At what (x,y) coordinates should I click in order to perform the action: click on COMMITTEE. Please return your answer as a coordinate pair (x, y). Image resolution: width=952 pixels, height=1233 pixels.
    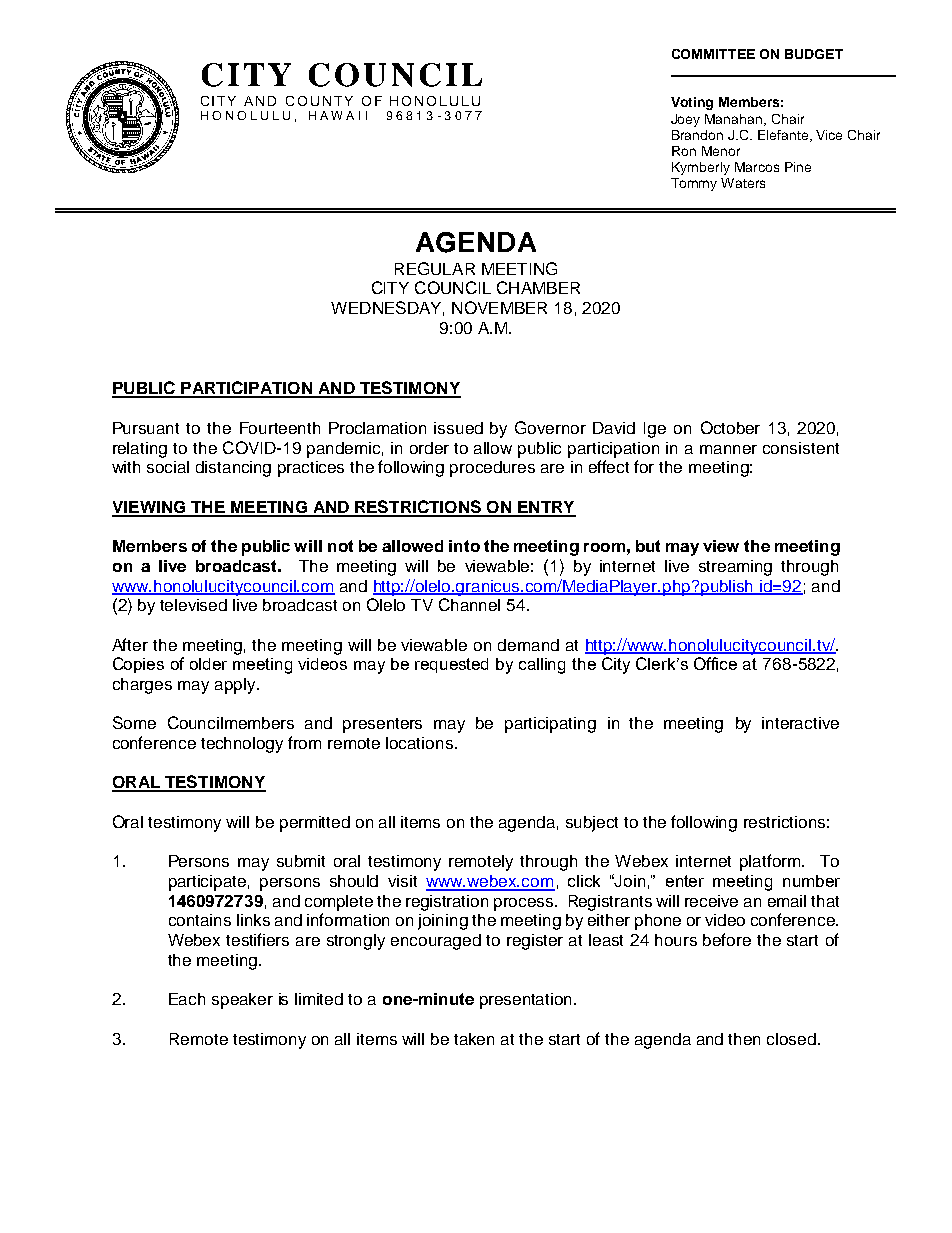
    Looking at the image, I should click on (713, 54).
